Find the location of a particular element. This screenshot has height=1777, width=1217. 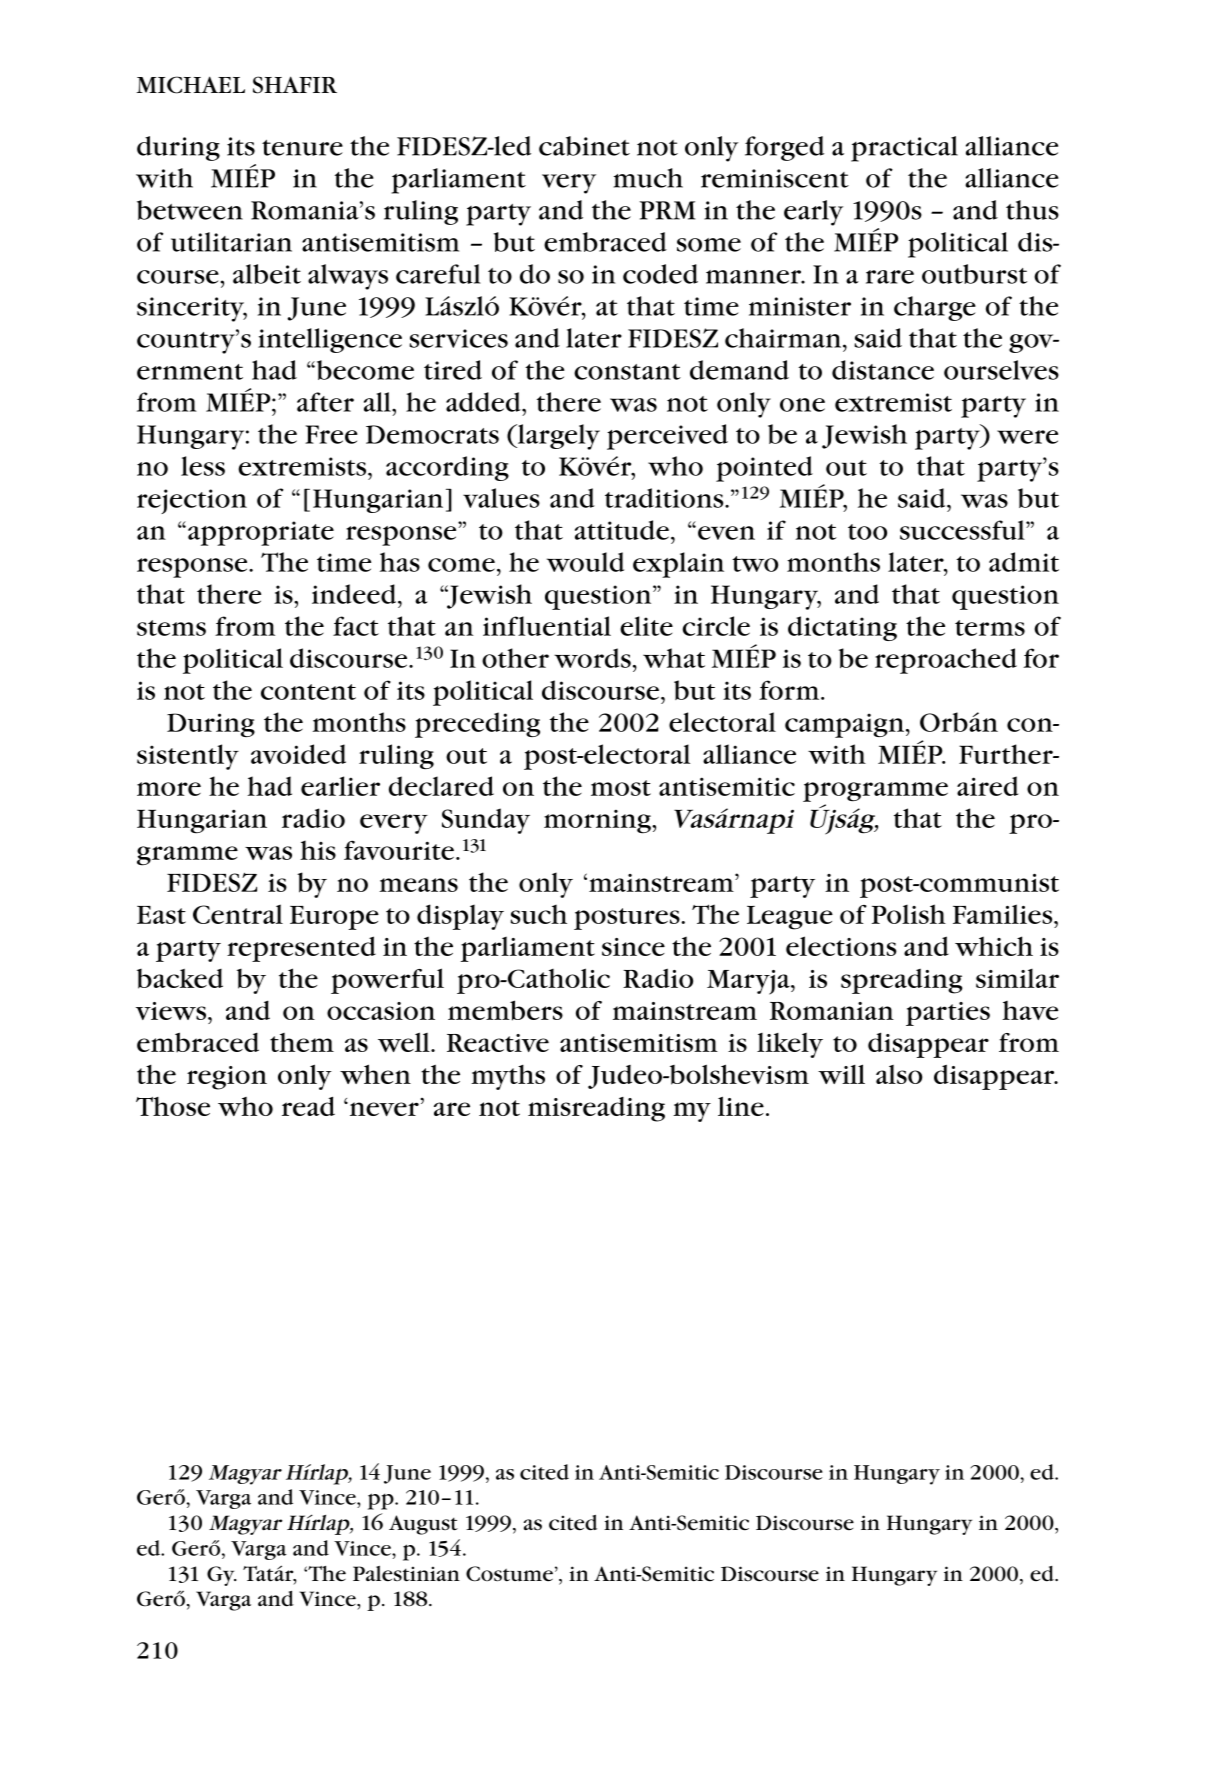

tenure is located at coordinates (302, 148).
